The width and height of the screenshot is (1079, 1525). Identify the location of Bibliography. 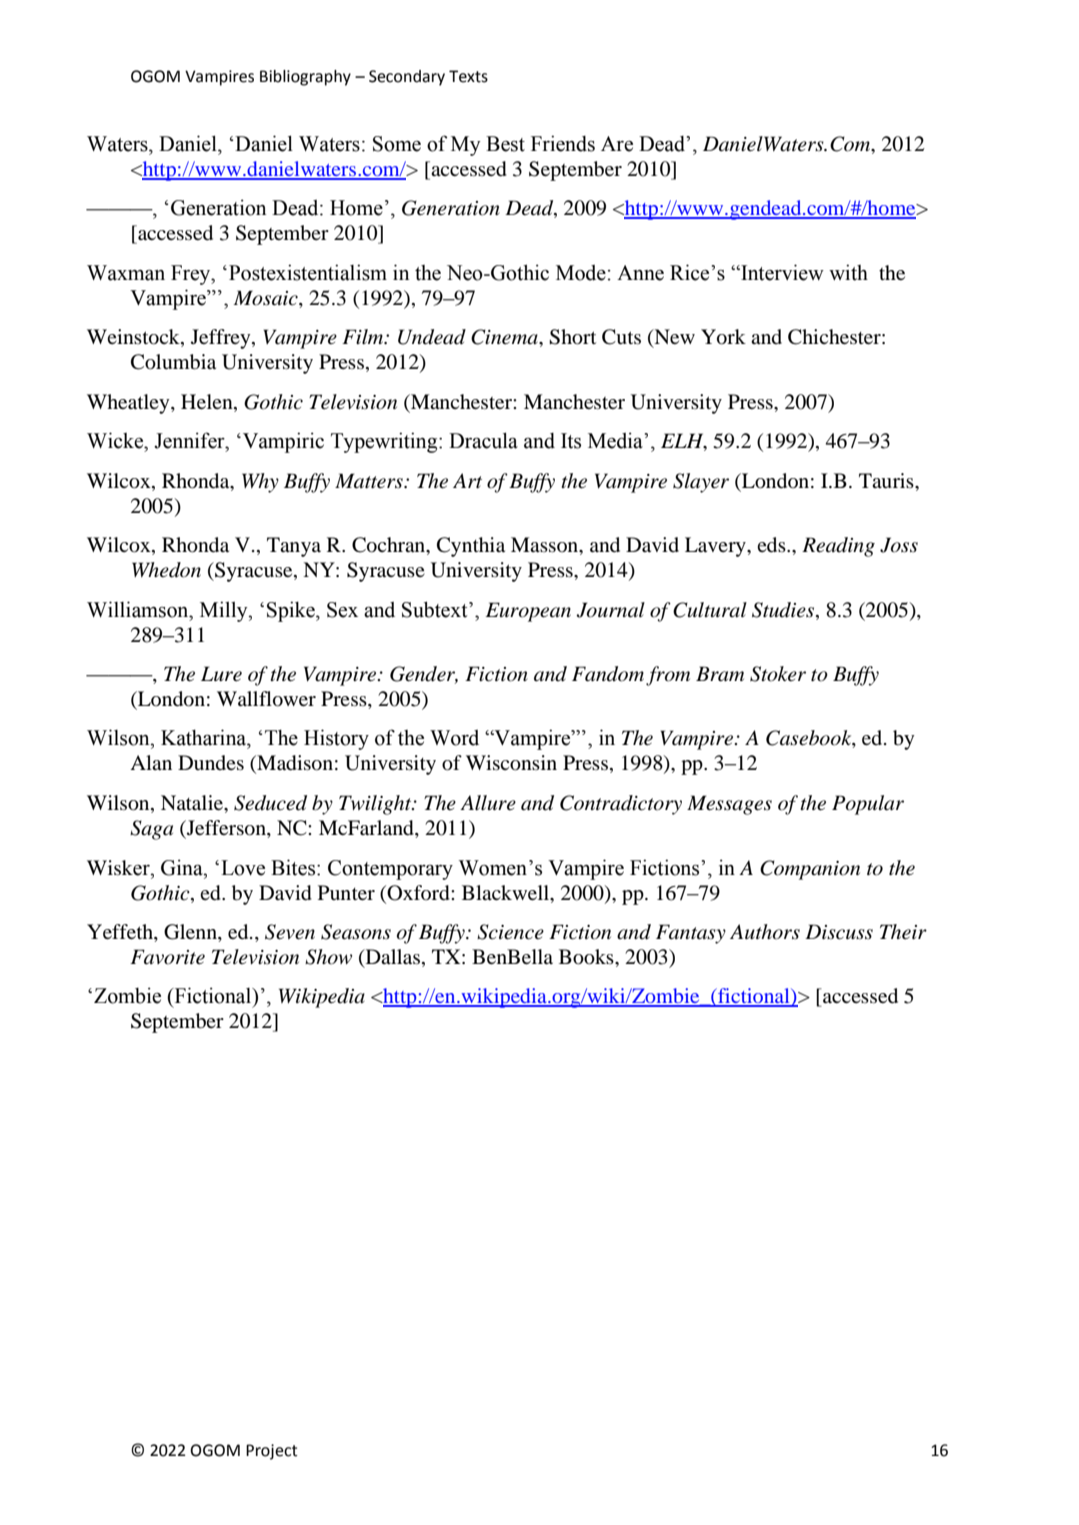
(305, 78).
